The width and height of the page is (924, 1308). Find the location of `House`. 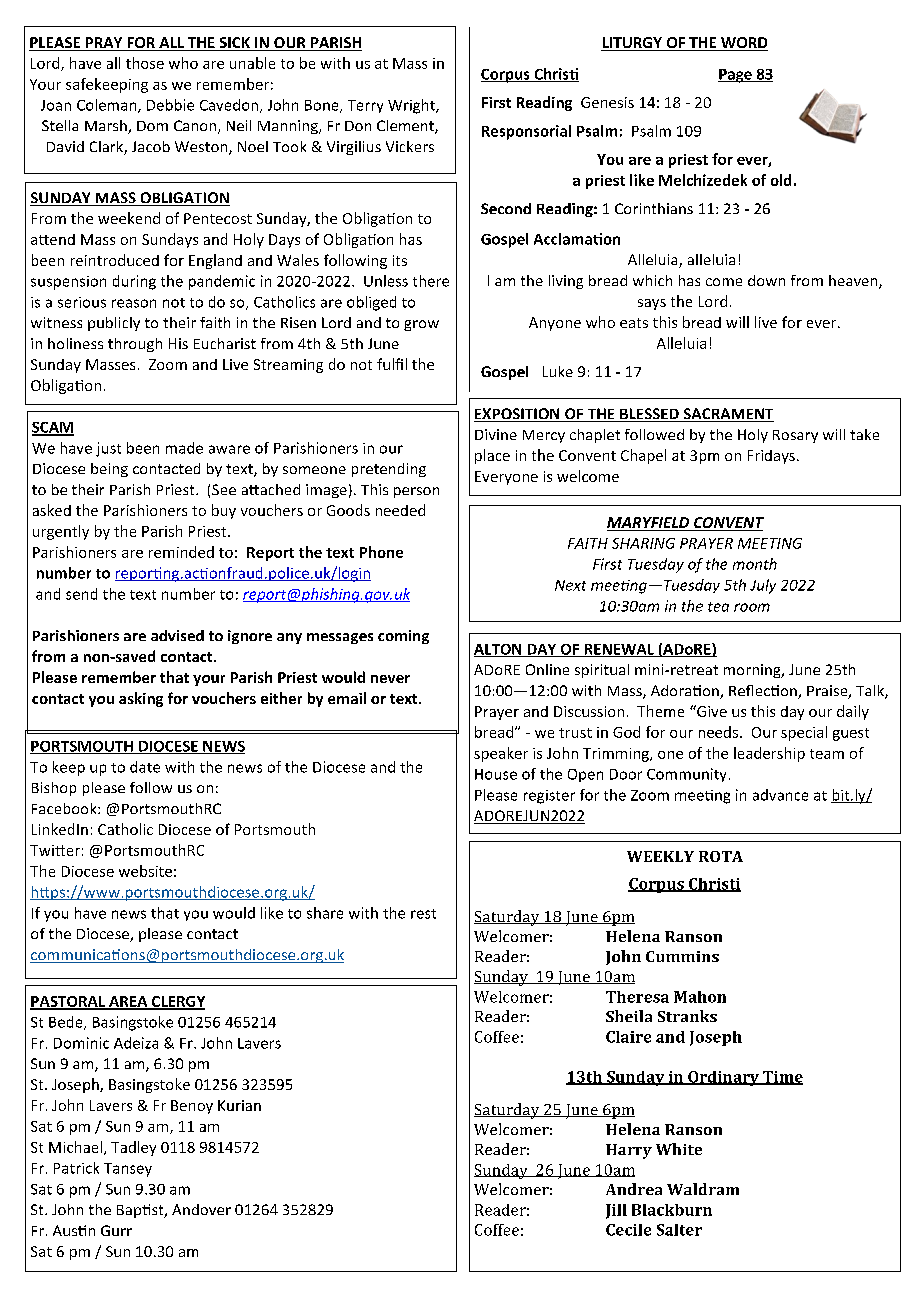

House is located at coordinates (496, 774).
